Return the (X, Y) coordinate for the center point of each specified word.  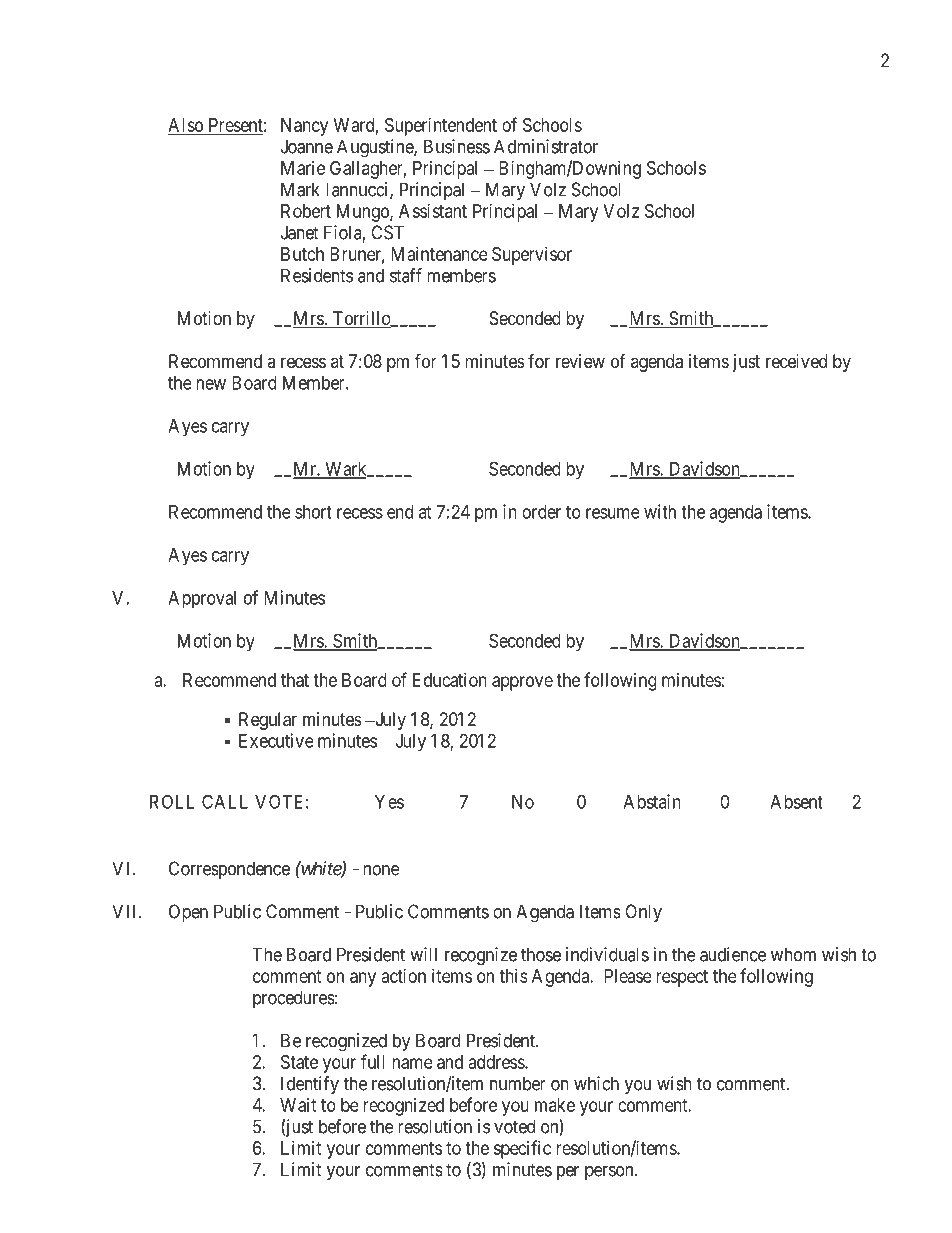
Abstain (652, 801)
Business (457, 146)
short (313, 512)
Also (186, 126)
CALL (225, 801)
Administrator (546, 146)
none (381, 870)
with (660, 511)
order (541, 512)
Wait (298, 1105)
